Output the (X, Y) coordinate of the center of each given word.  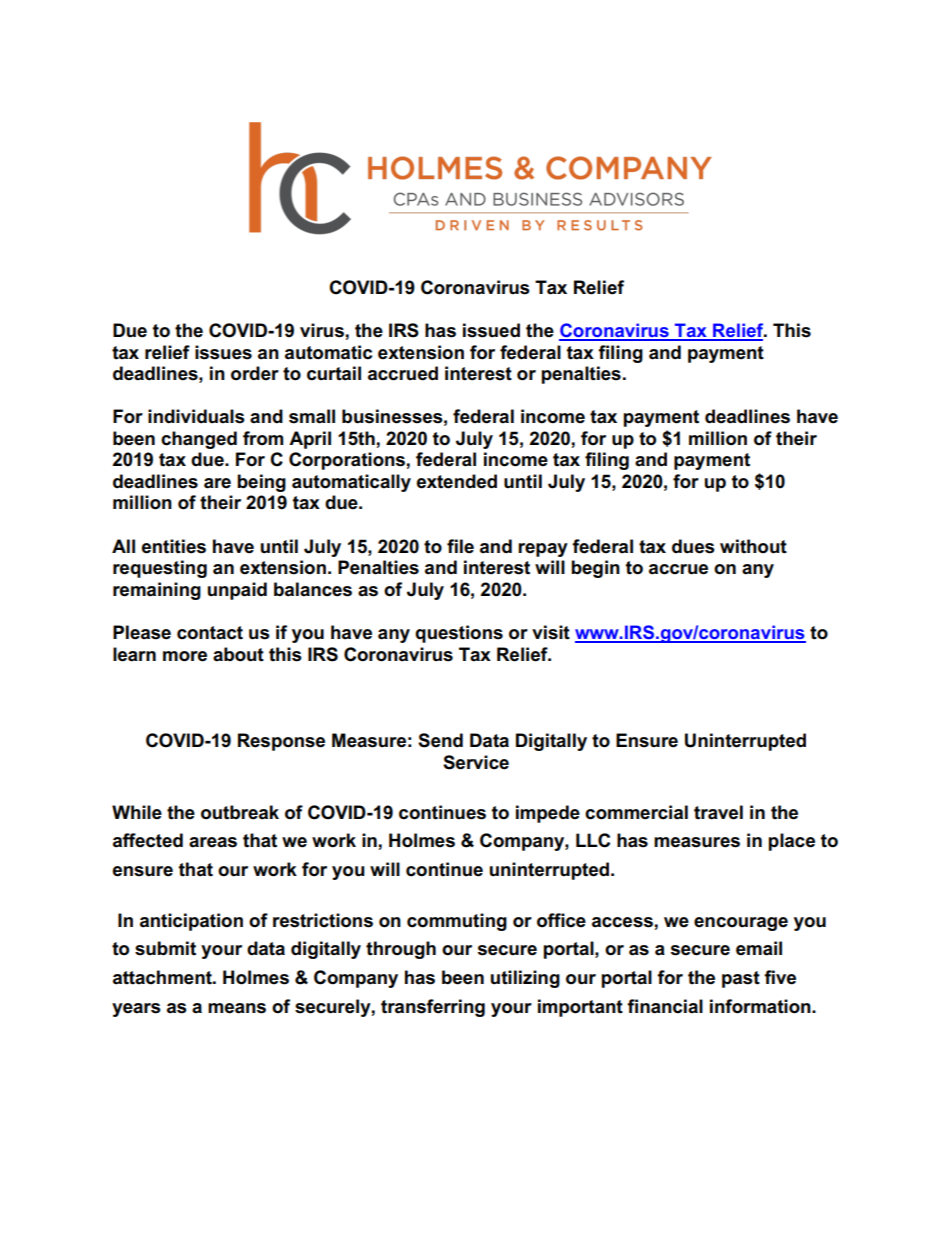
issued (491, 330)
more (185, 656)
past (741, 979)
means (237, 1008)
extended (457, 481)
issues (223, 352)
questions (459, 634)
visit (551, 632)
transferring (433, 1008)
